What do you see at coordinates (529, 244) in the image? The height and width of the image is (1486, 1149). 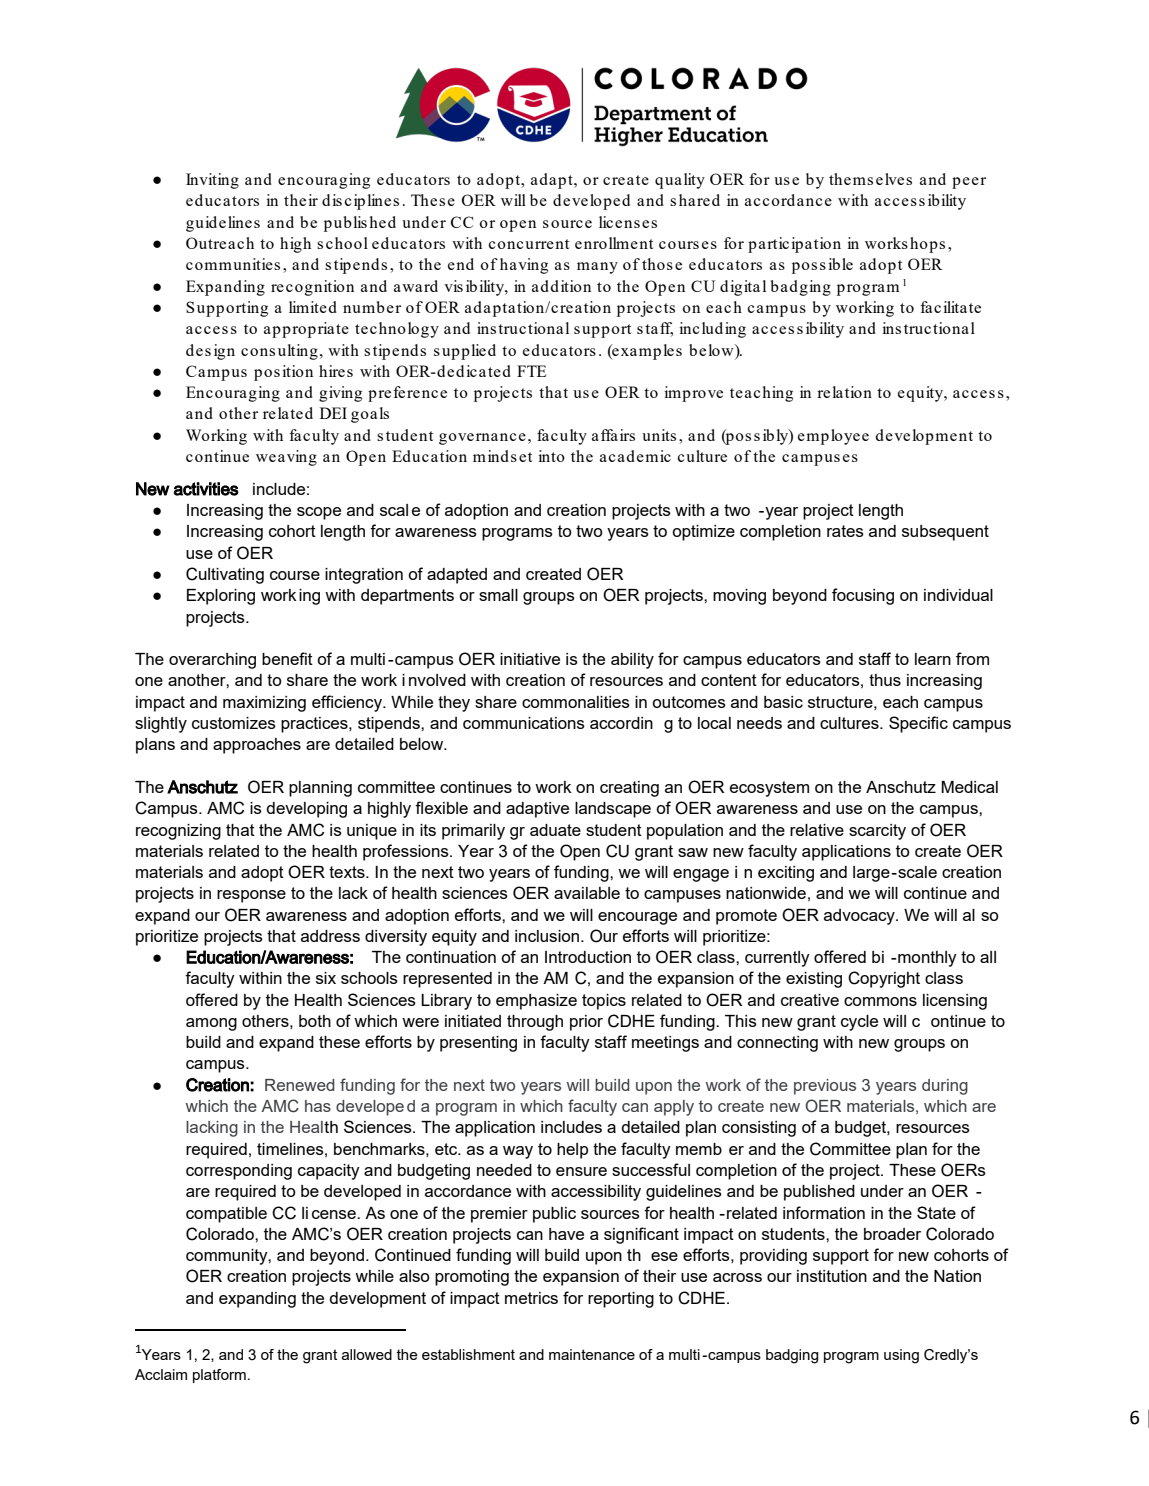 I see `concurrent` at bounding box center [529, 244].
